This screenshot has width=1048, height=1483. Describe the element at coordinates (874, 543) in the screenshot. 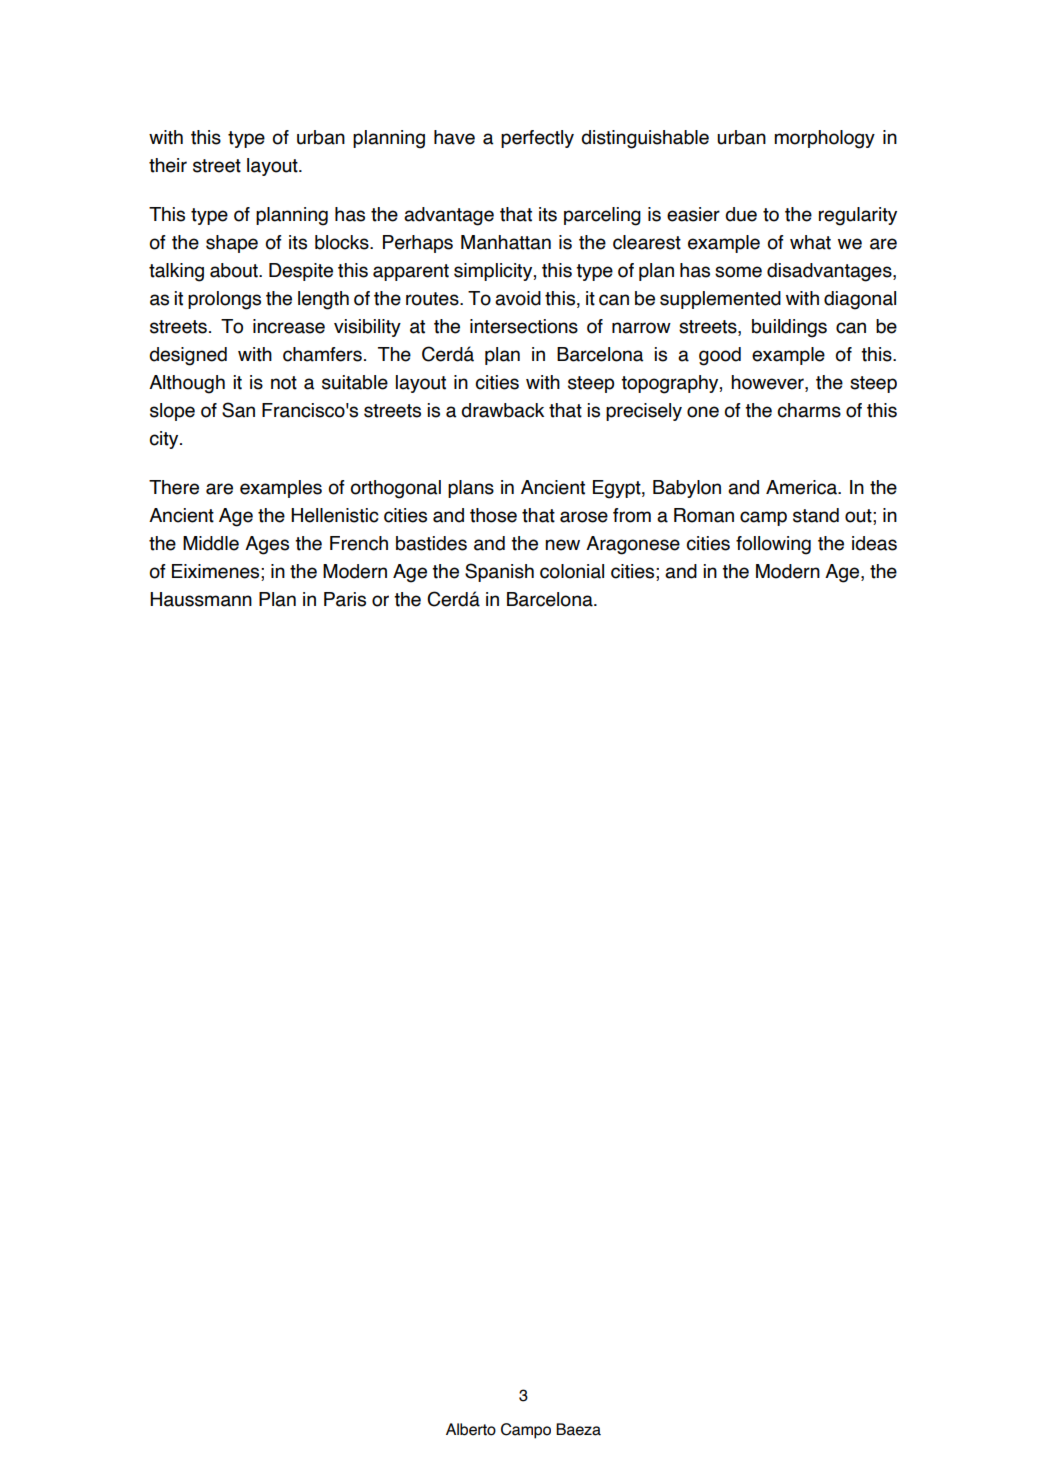

I see `ideas` at that location.
